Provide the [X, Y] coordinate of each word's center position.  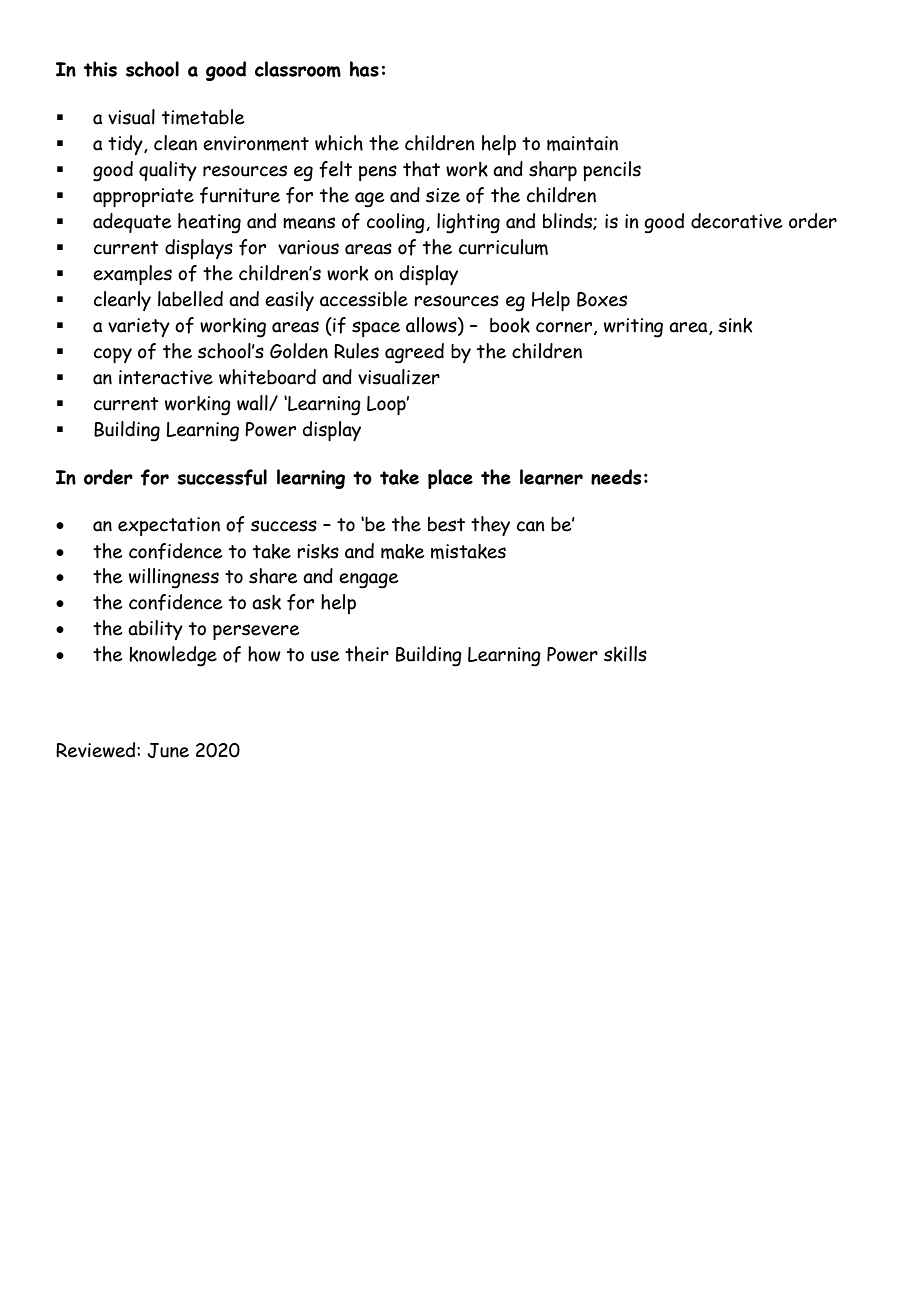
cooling [397, 223]
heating [209, 223]
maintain [582, 143]
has [364, 69]
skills [625, 654]
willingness [174, 578]
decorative [736, 221]
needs [616, 477]
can [531, 526]
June [168, 750]
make [402, 551]
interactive [166, 377]
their [367, 654]
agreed [414, 353]
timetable [203, 117]
